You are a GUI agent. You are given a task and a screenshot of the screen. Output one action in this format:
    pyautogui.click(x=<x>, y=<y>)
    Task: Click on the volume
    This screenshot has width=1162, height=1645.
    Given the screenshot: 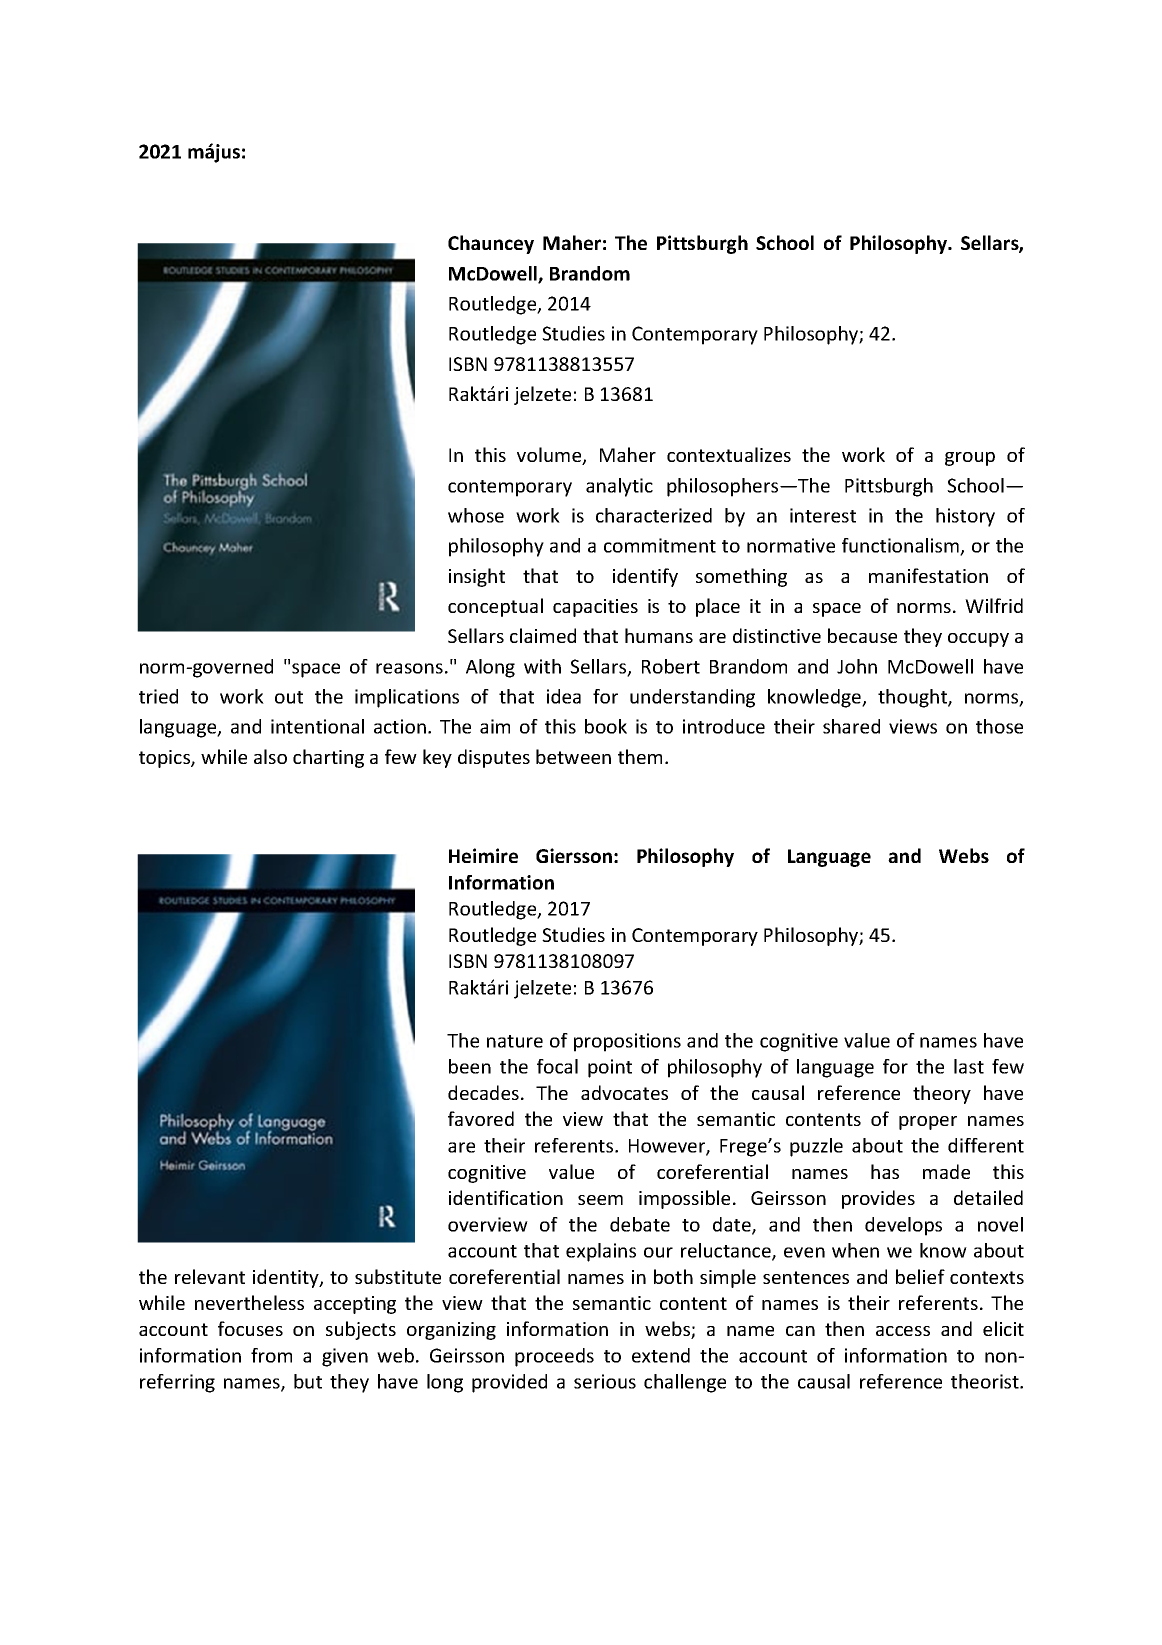 What is the action you would take?
    pyautogui.click(x=550, y=456)
